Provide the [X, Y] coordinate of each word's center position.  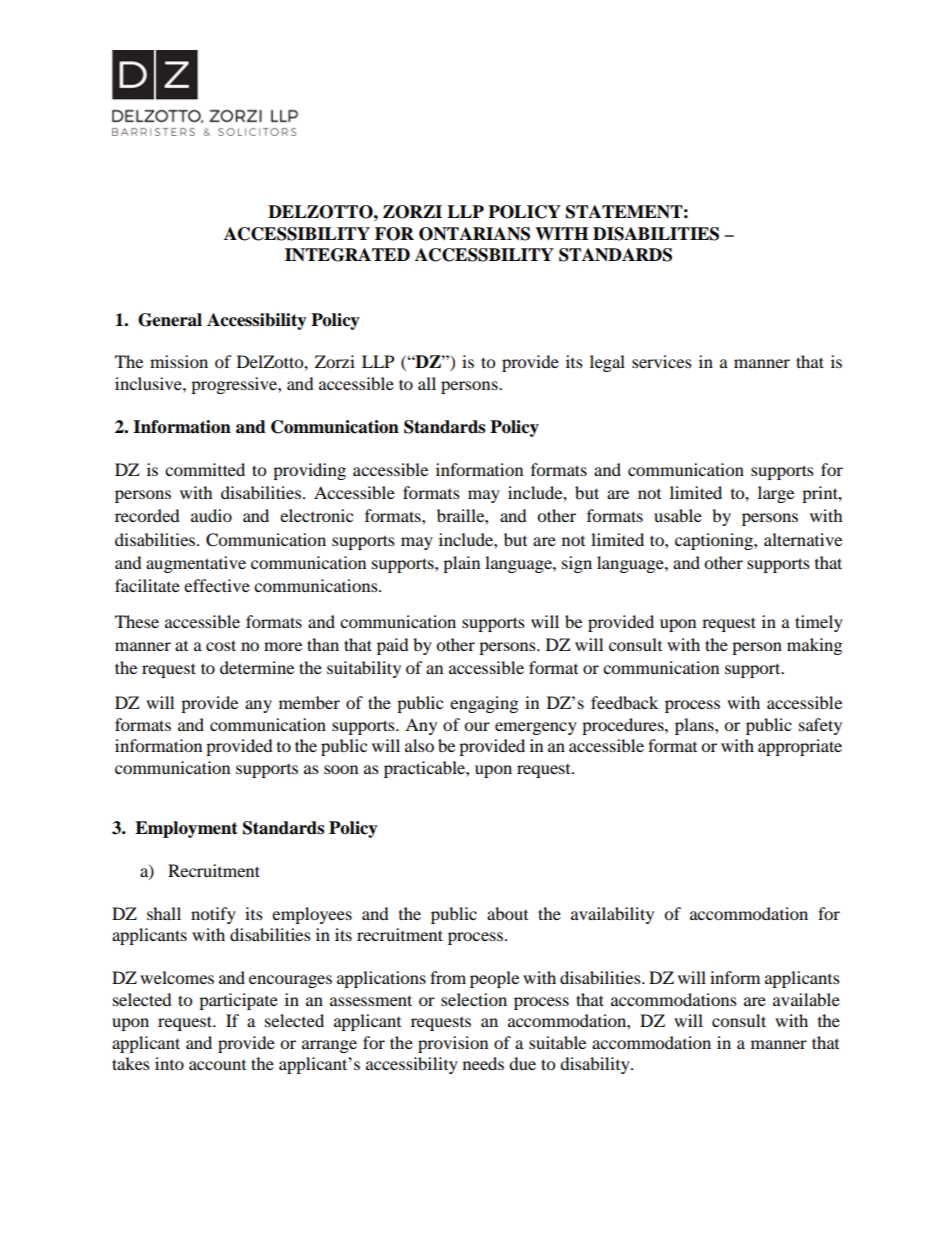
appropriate [800, 747]
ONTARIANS [474, 234]
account [217, 1065]
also [419, 745]
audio [211, 515]
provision [453, 1044]
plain [461, 564]
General [170, 320]
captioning [715, 541]
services [662, 361]
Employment [186, 829]
